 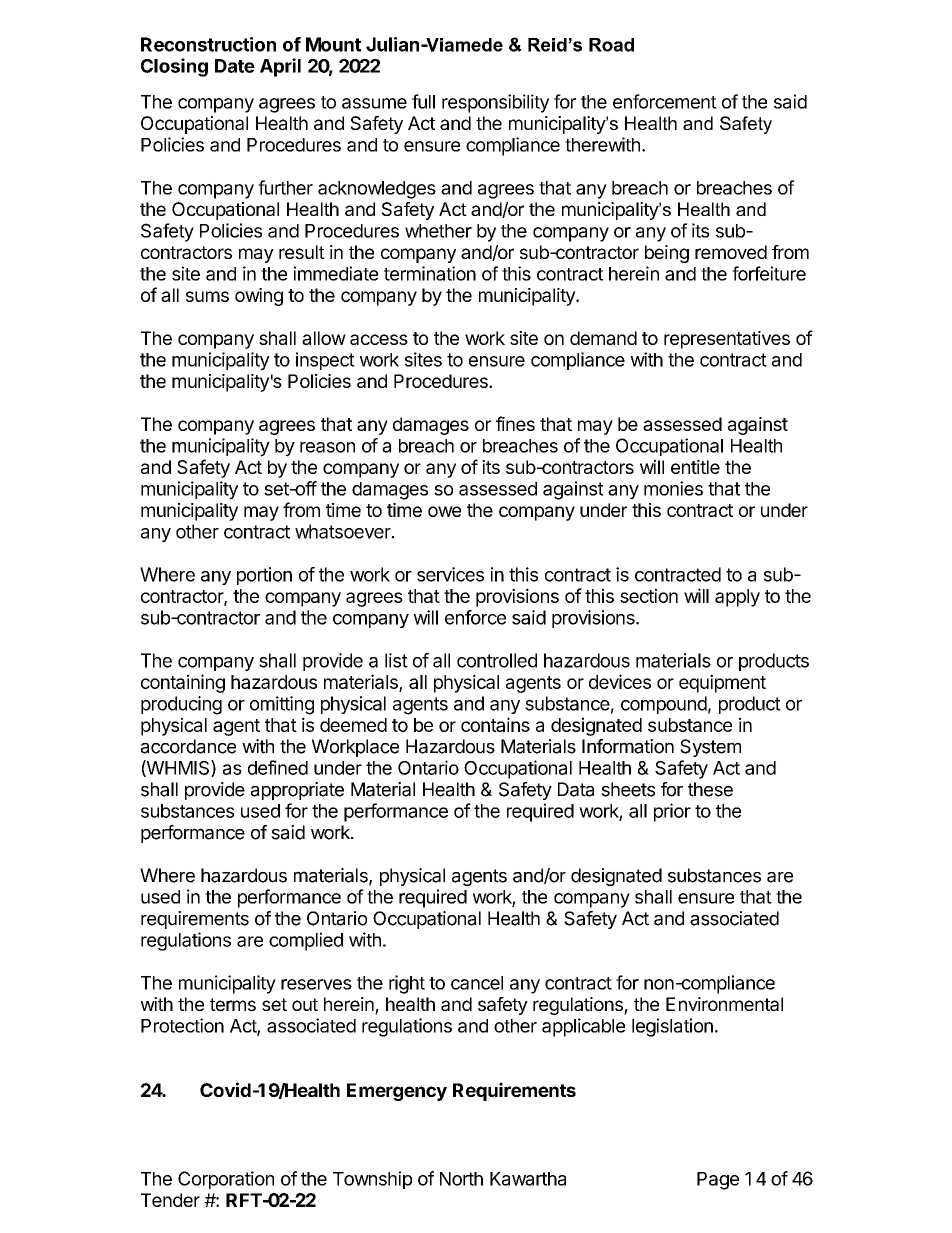 What do you see at coordinates (264, 576) in the document?
I see `portion` at bounding box center [264, 576].
